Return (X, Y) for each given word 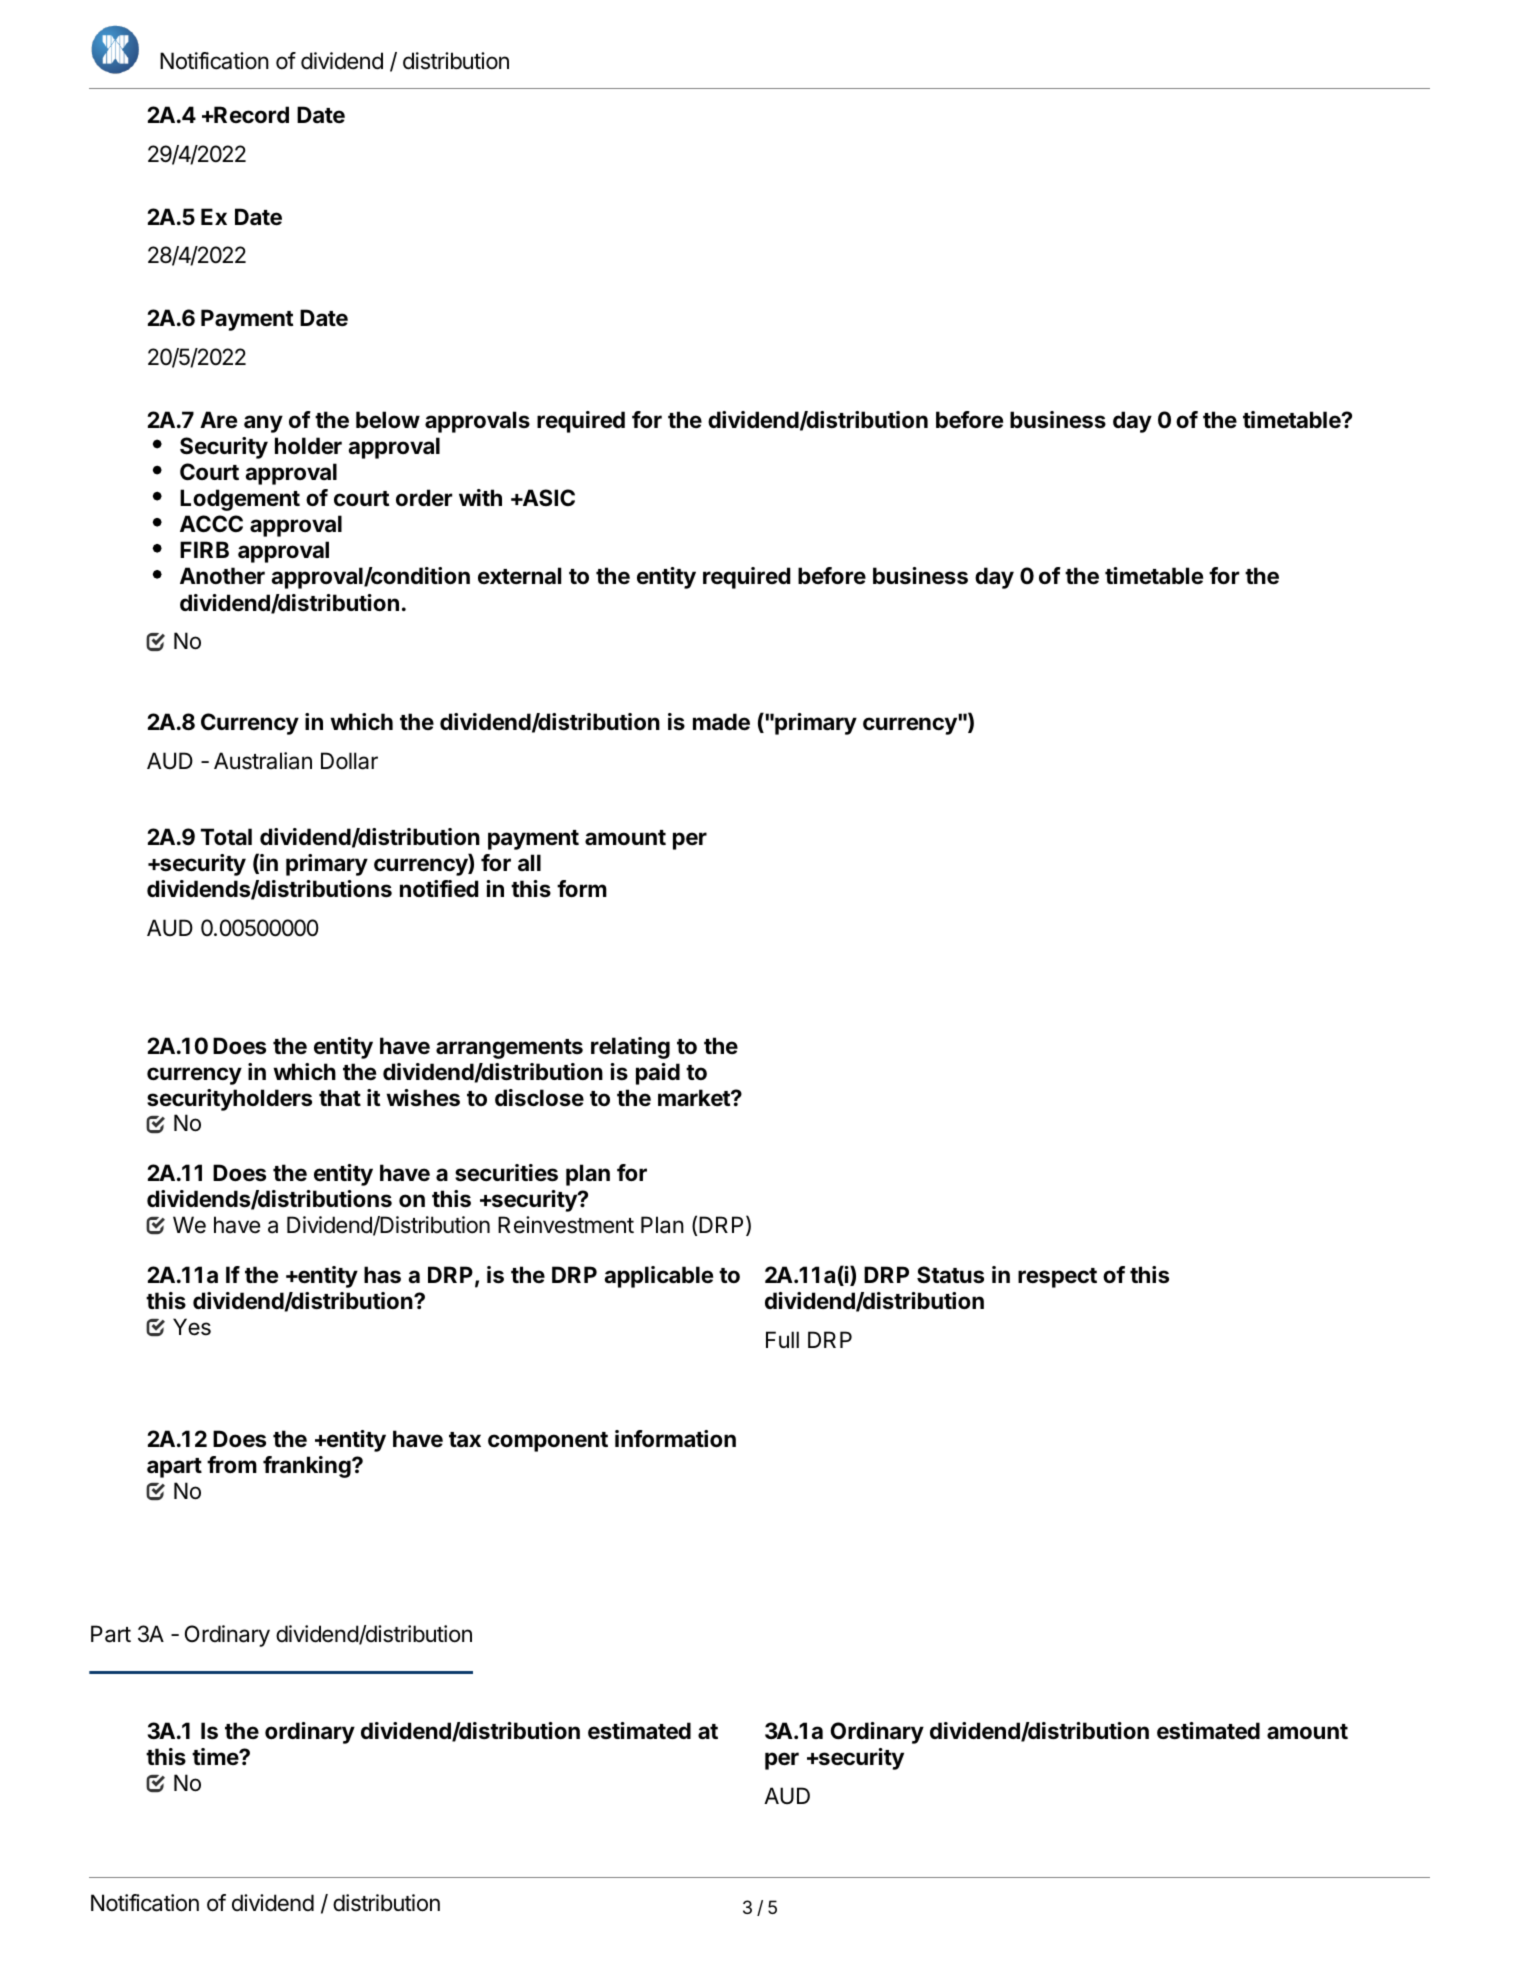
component (548, 1442)
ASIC (547, 497)
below (388, 419)
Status (950, 1275)
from (232, 1464)
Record (250, 115)
